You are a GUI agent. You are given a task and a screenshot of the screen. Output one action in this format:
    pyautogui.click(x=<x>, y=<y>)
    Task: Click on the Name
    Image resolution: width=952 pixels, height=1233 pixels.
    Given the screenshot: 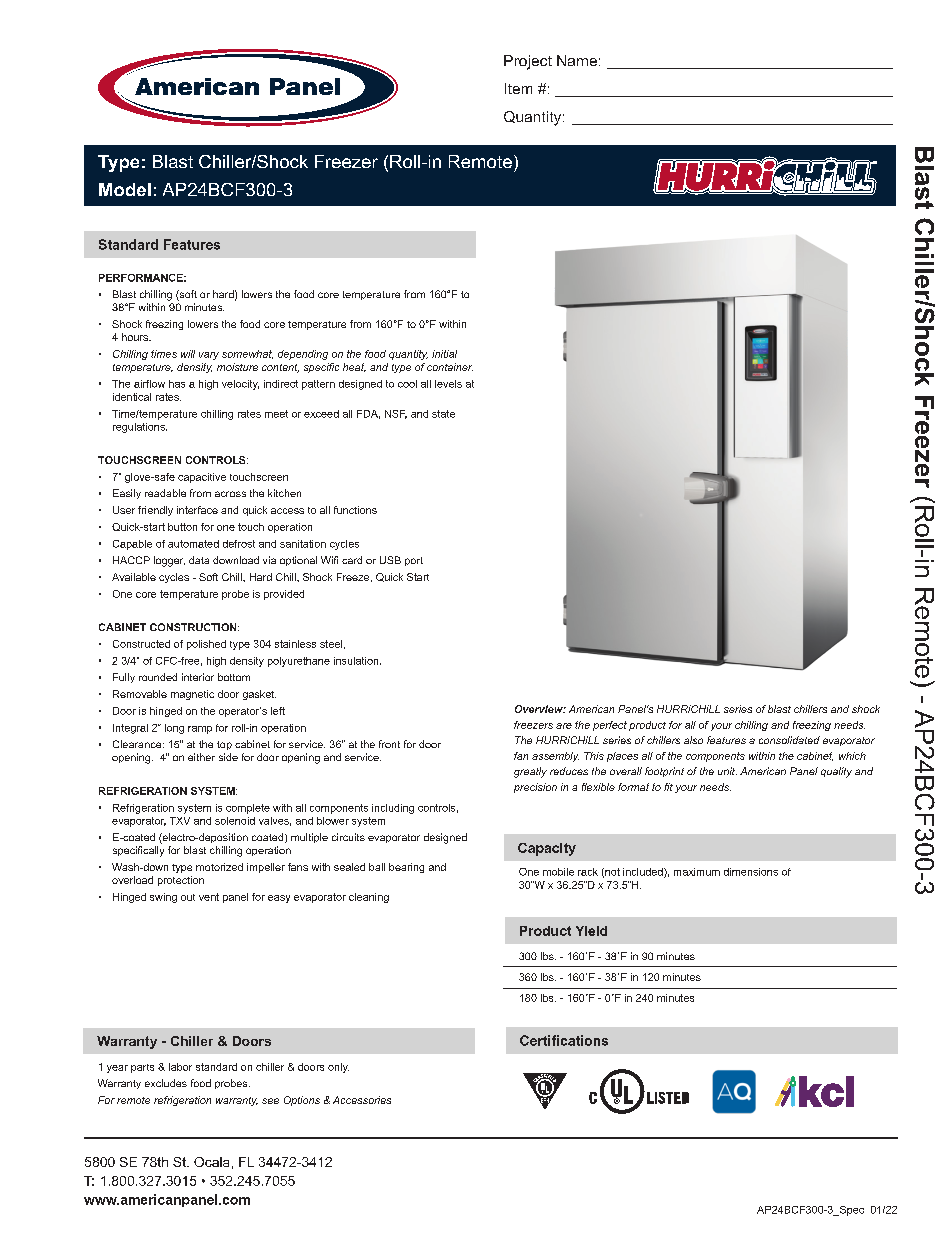 What is the action you would take?
    pyautogui.click(x=577, y=60)
